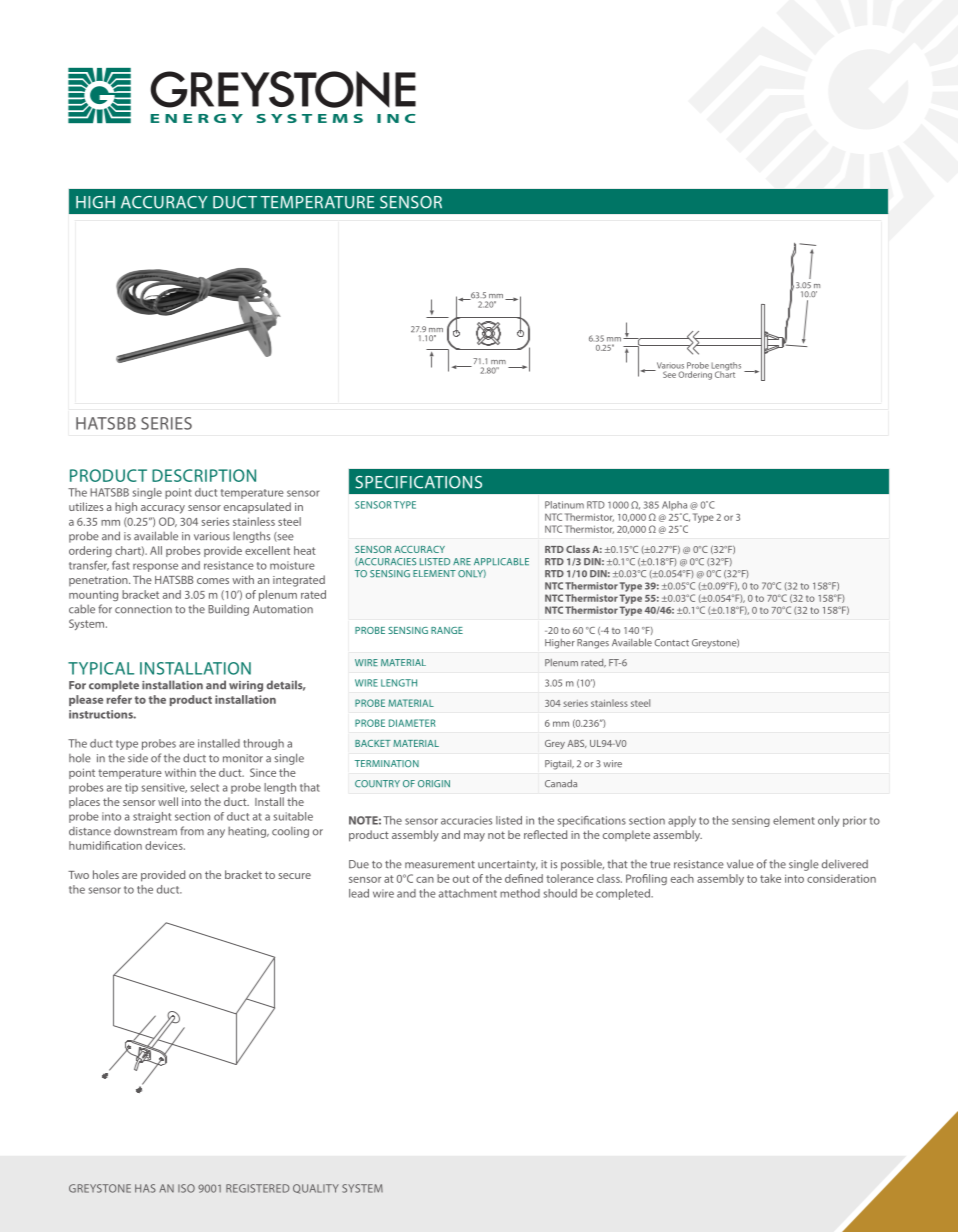 This image has width=958, height=1232. What do you see at coordinates (468, 893) in the image?
I see `attachment` at bounding box center [468, 893].
